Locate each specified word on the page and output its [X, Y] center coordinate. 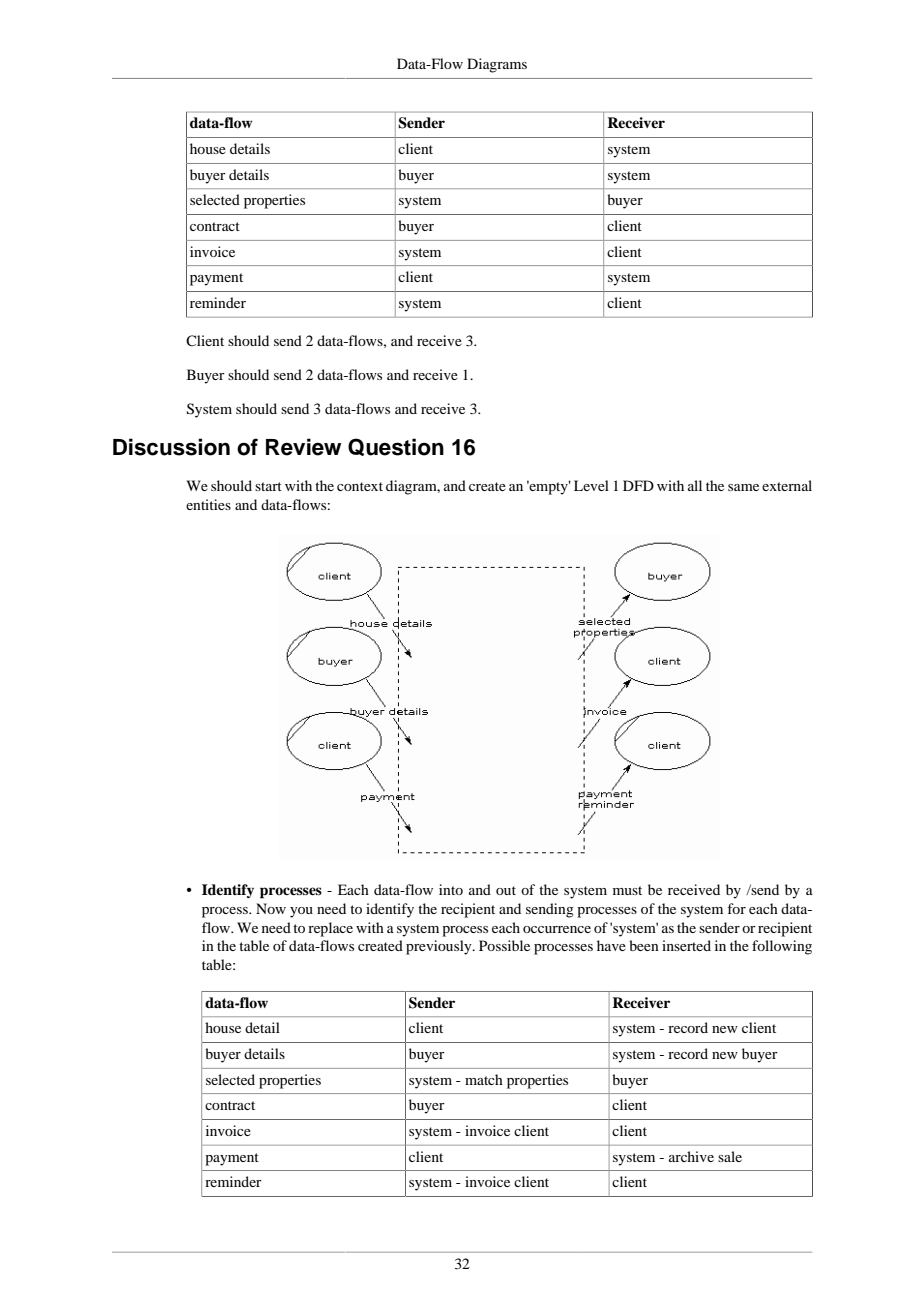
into [451, 889]
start [268, 486]
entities [208, 504]
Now [271, 908]
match [484, 1079]
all [695, 485]
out [506, 890]
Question [396, 447]
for [736, 908]
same [743, 487]
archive [691, 1156]
